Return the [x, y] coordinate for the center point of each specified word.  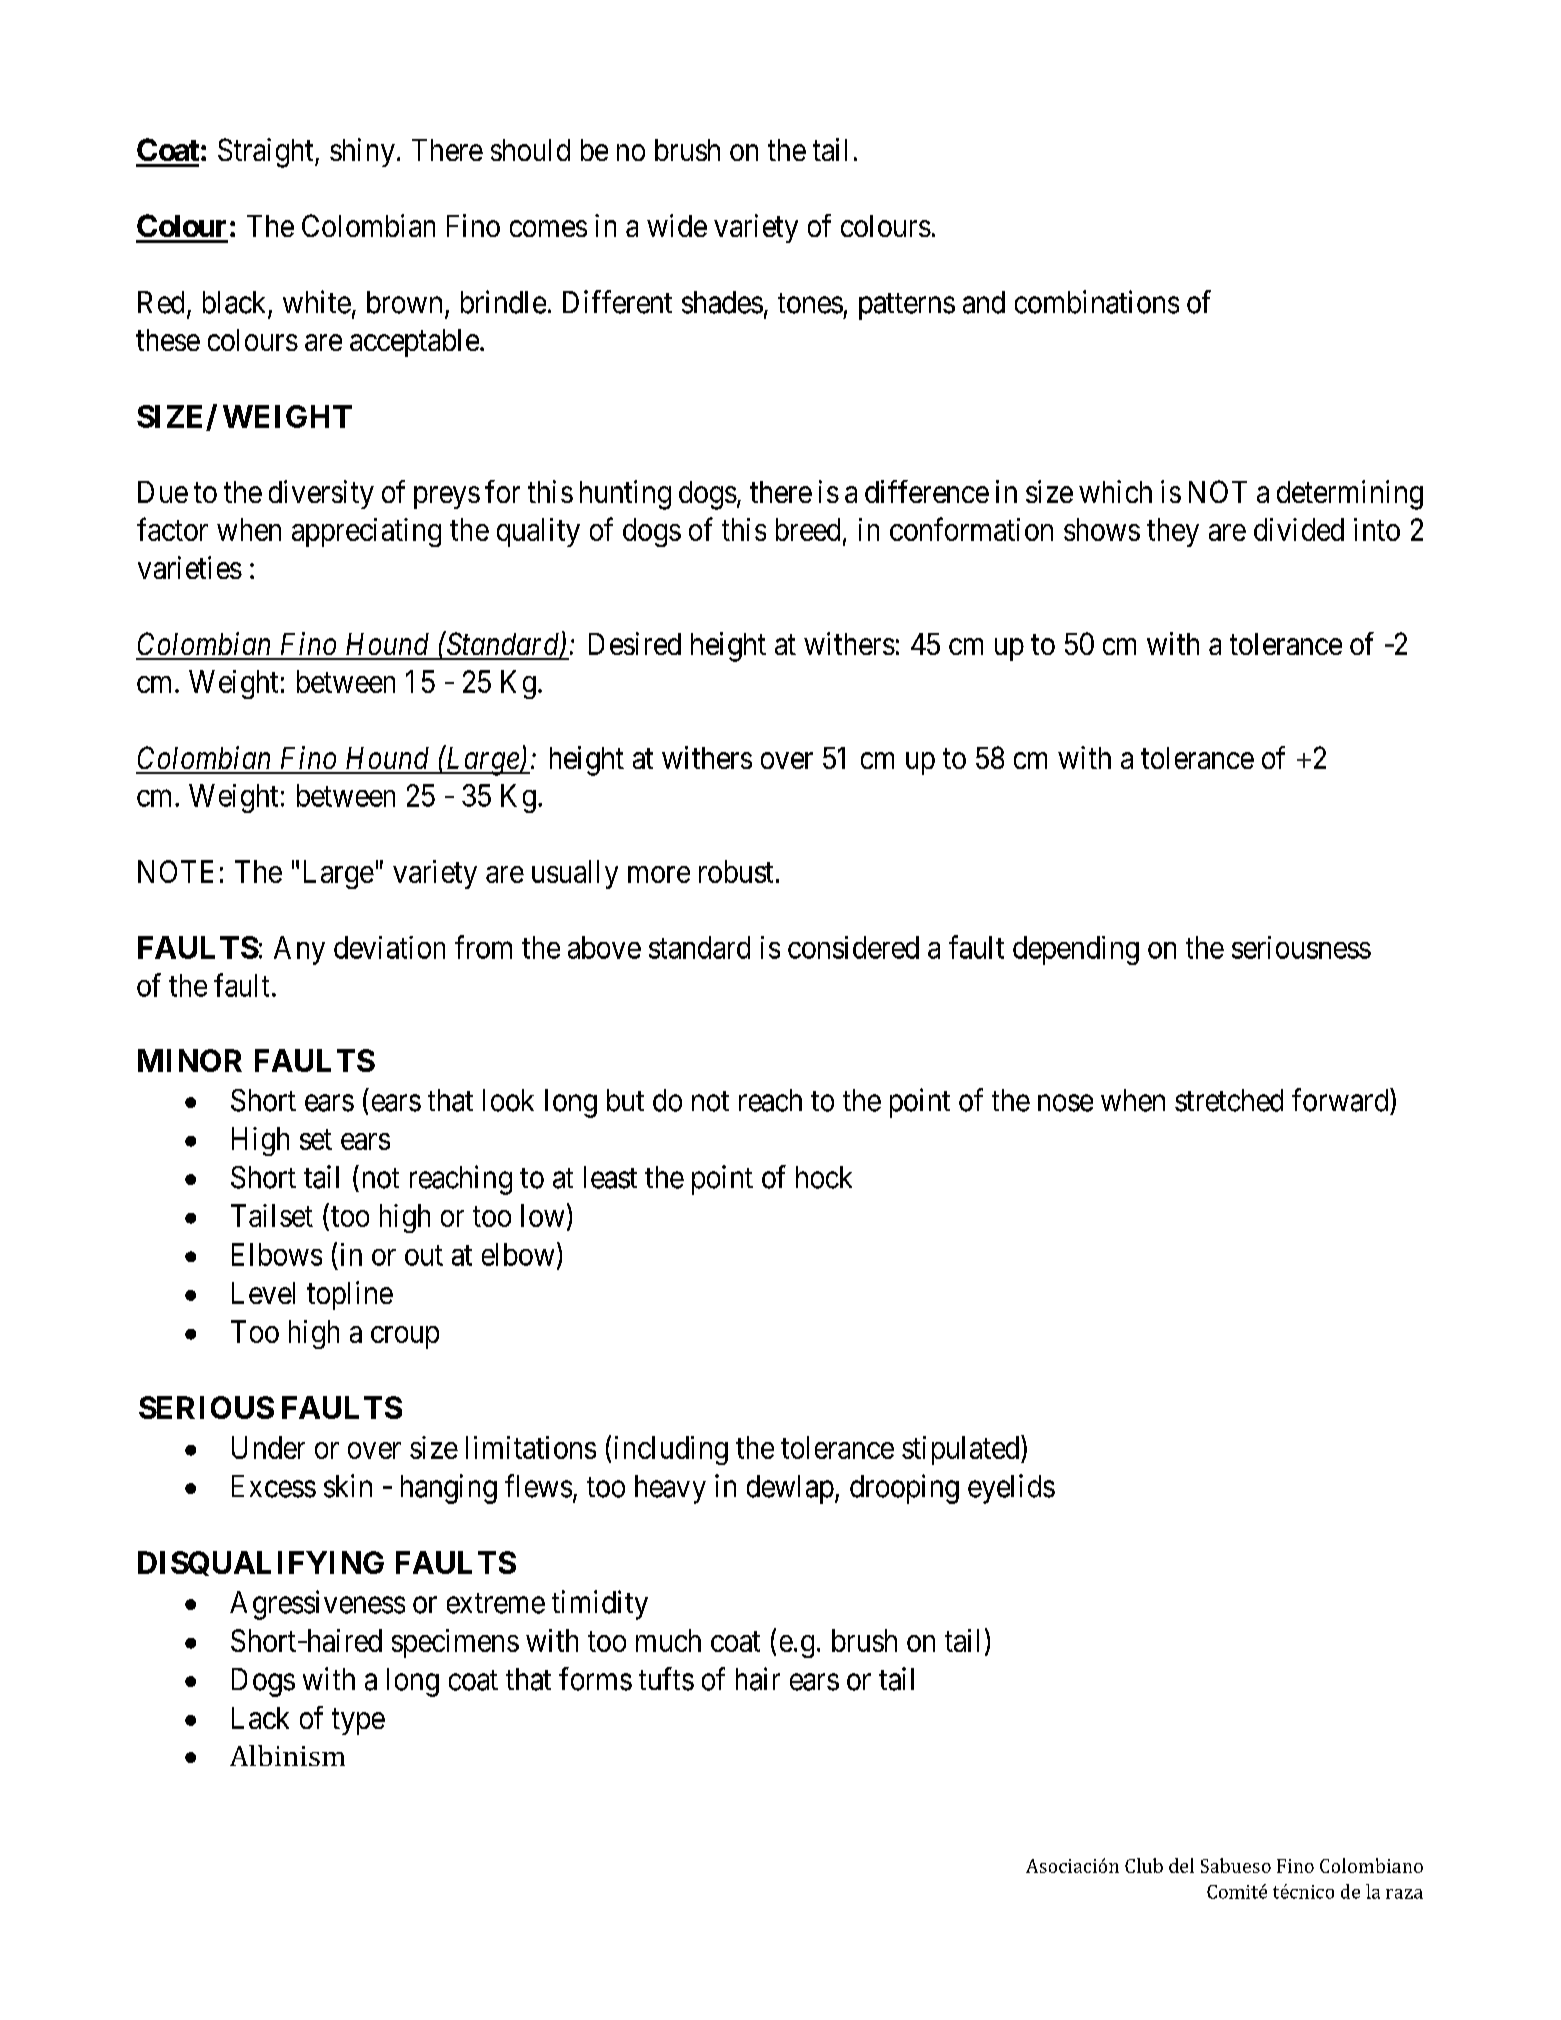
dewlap [790, 1489]
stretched [1229, 1100]
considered [853, 947]
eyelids [1011, 1489]
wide [677, 225]
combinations [1097, 302]
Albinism [287, 1755]
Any [299, 950]
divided [1299, 529]
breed [808, 529]
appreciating [366, 532]
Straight [267, 153]
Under [268, 1447]
